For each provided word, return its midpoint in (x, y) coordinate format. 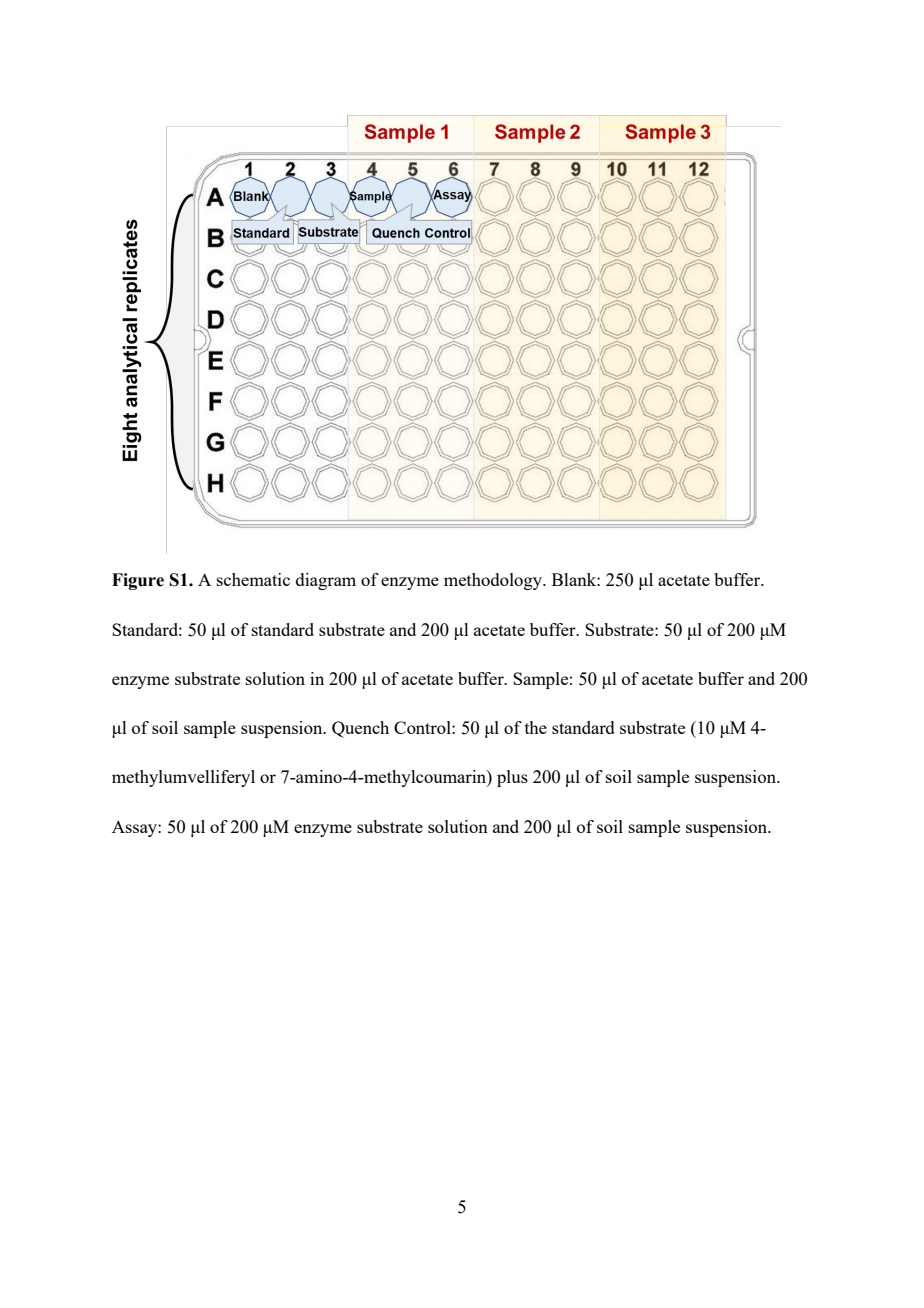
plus (512, 778)
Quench (360, 729)
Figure (138, 581)
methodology (494, 581)
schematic (253, 579)
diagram (326, 581)
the (536, 727)
